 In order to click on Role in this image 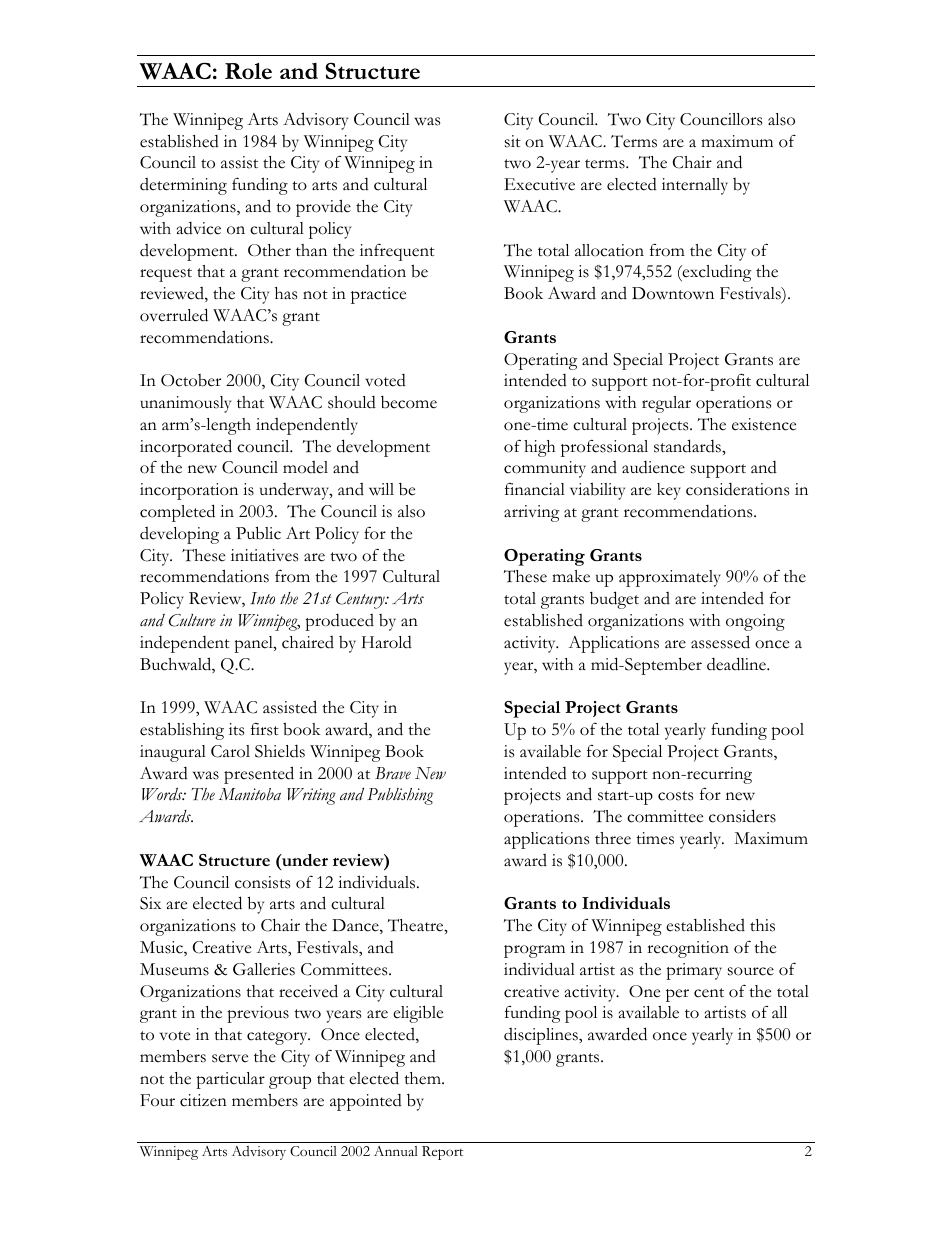, I will do `click(248, 71)`.
